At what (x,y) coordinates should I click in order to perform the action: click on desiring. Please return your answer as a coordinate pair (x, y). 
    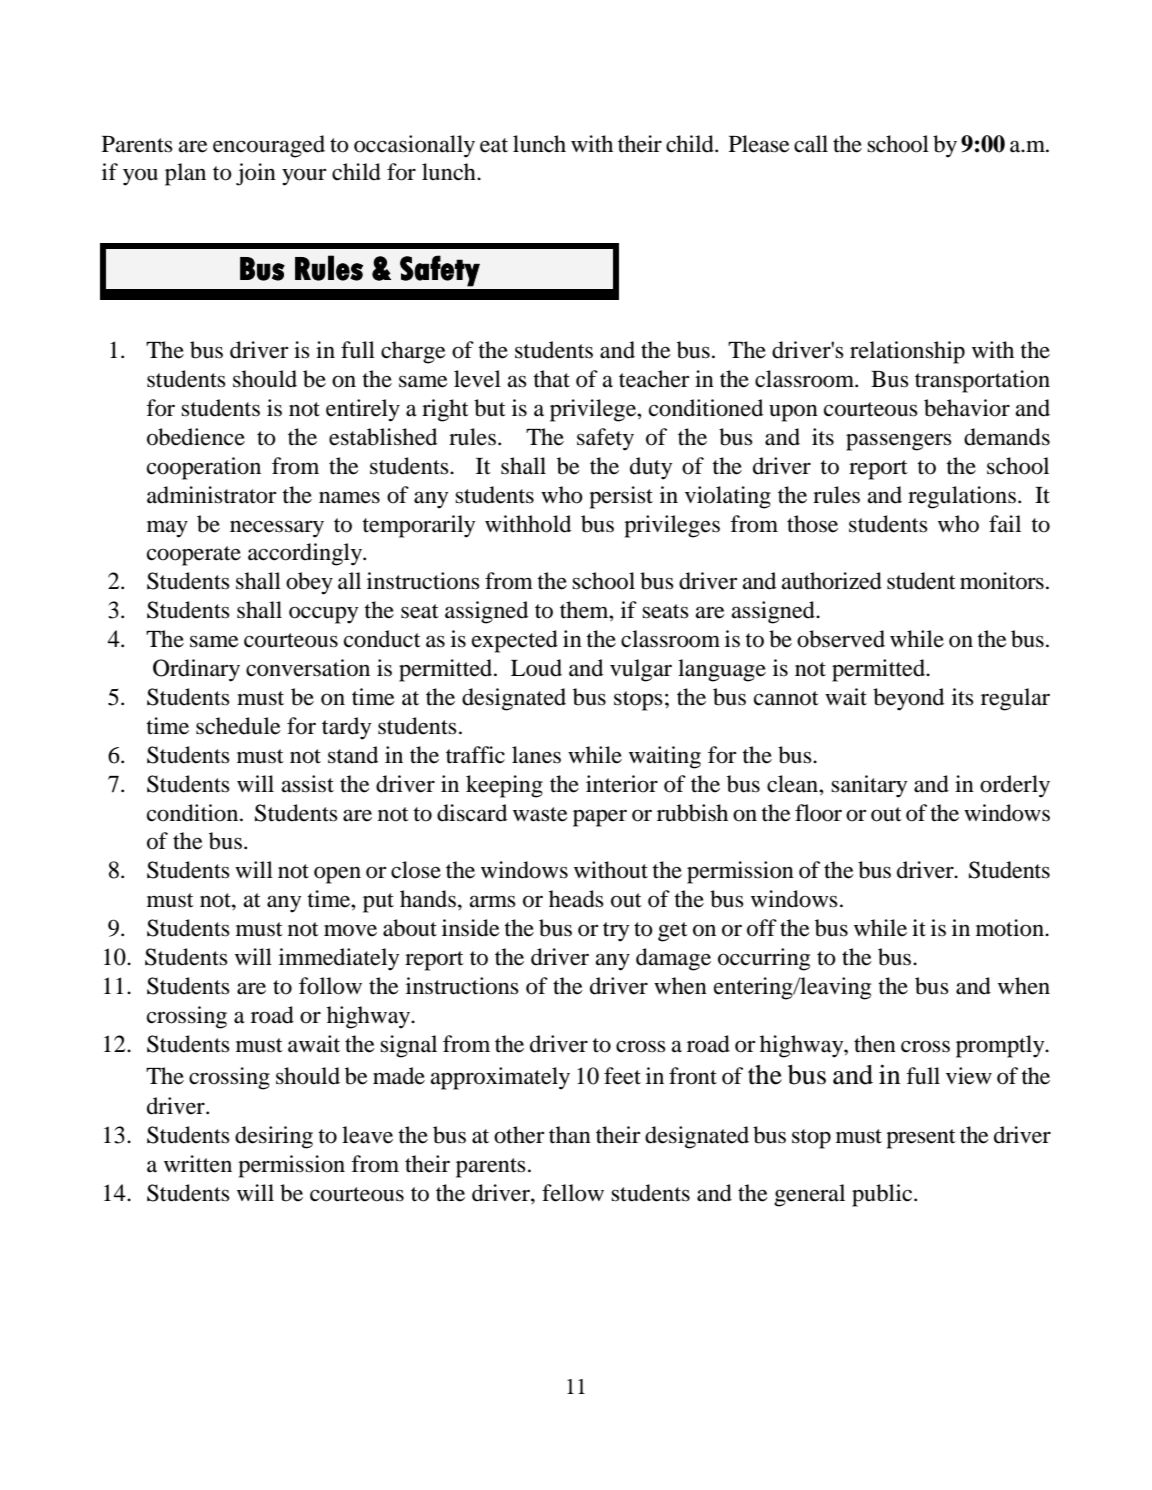
    Looking at the image, I should click on (274, 1137).
